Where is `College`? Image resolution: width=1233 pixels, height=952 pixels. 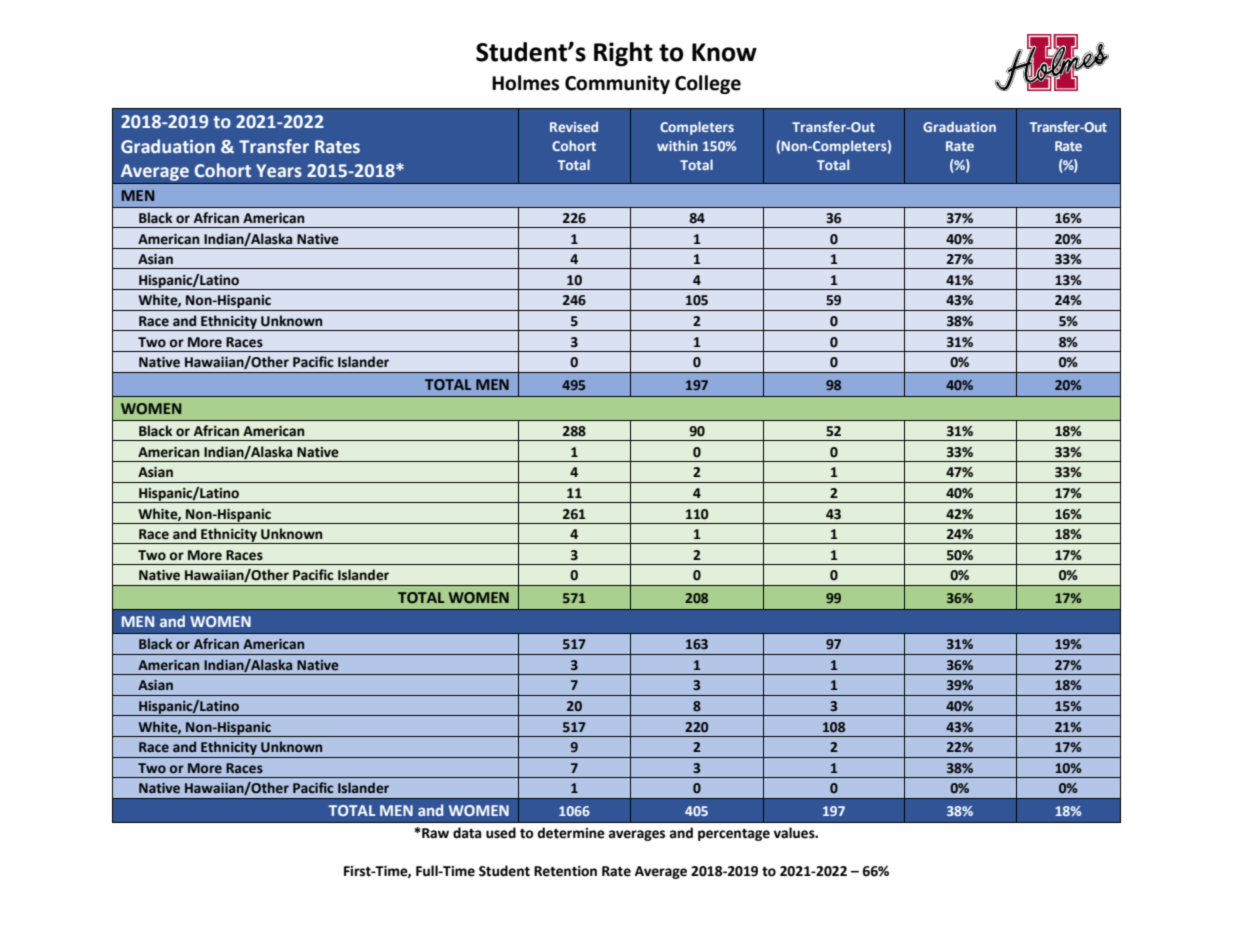 College is located at coordinates (708, 84).
